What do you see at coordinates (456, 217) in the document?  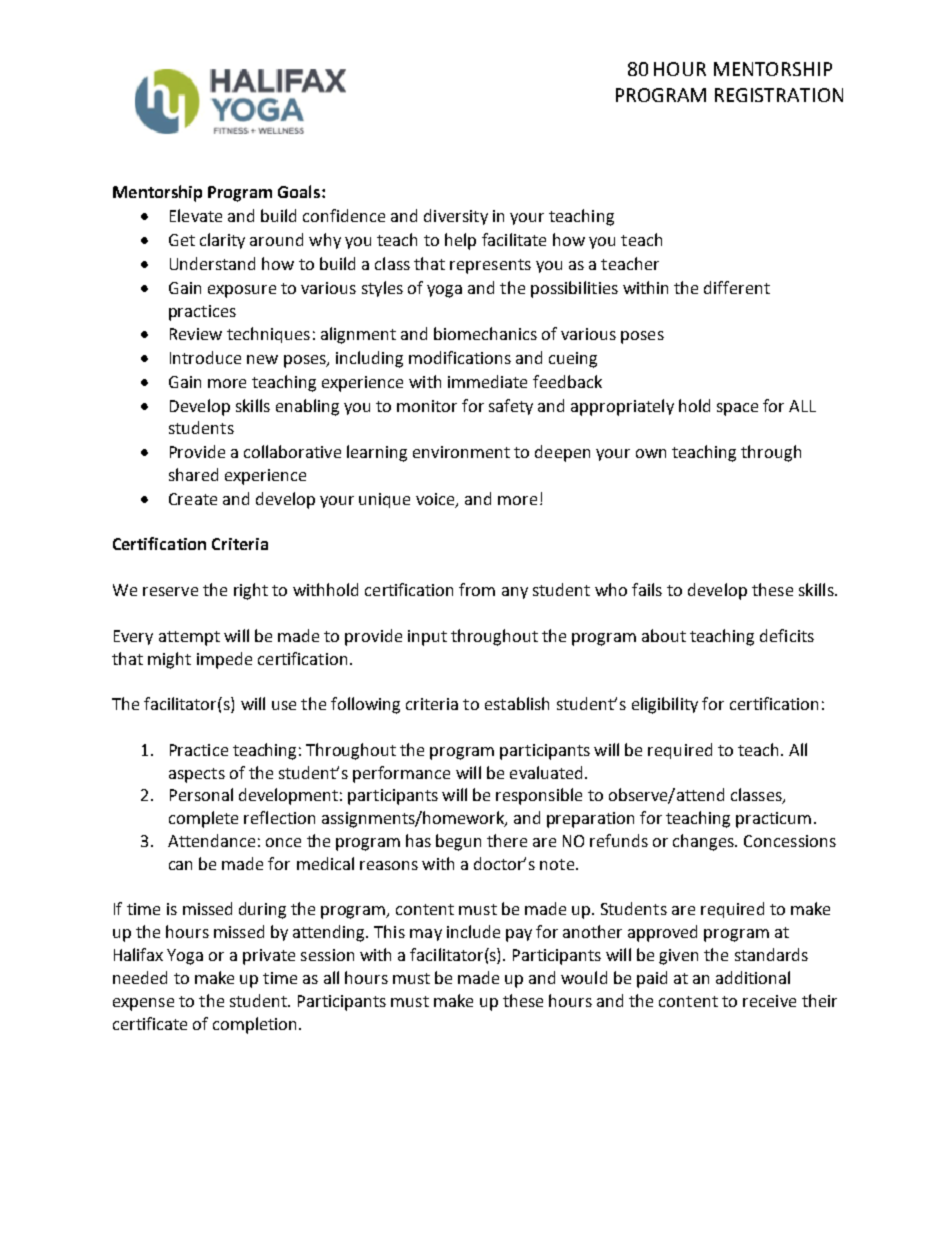 I see `diversity` at bounding box center [456, 217].
